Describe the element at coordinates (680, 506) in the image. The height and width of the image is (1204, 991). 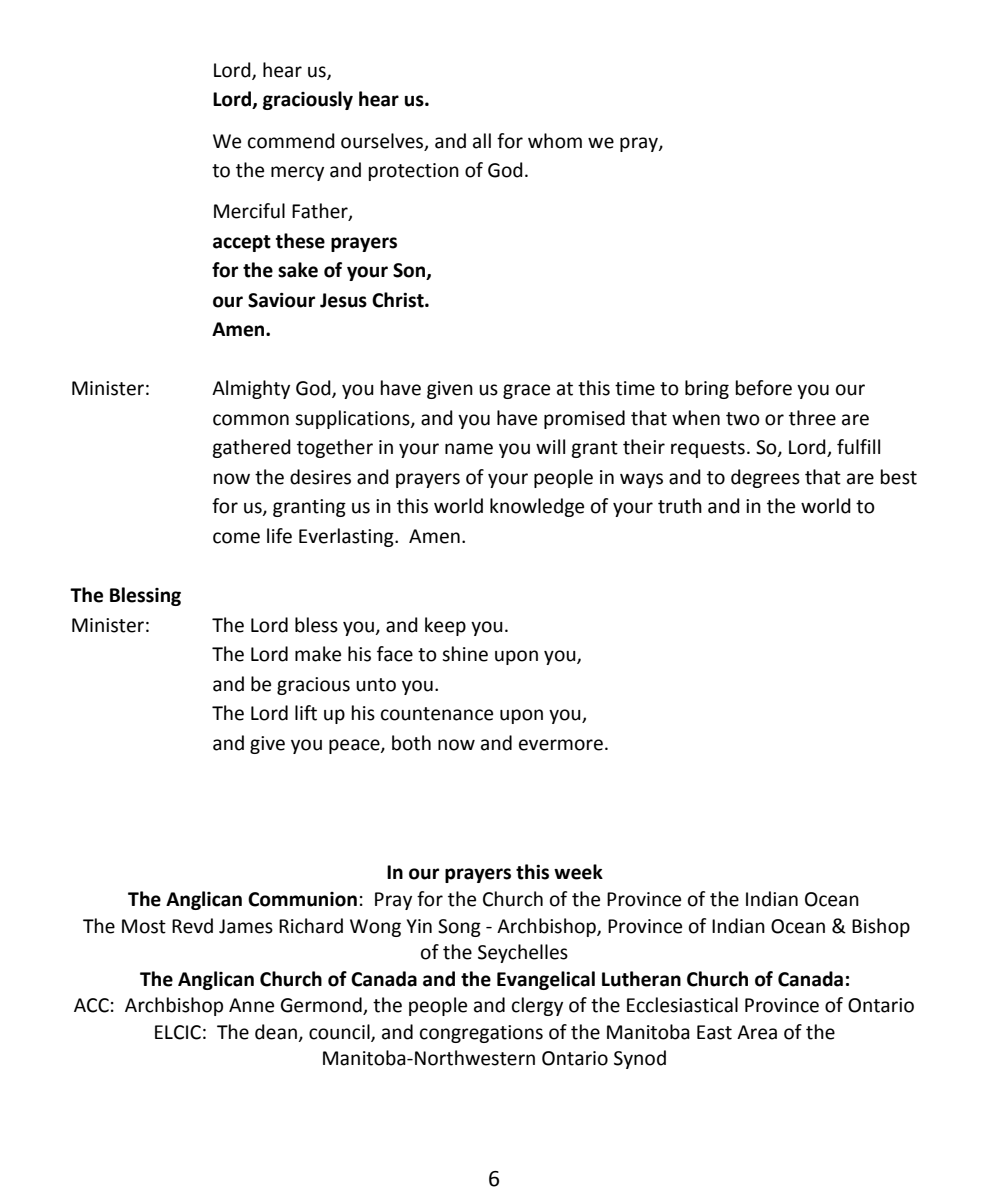
I see `truth` at that location.
